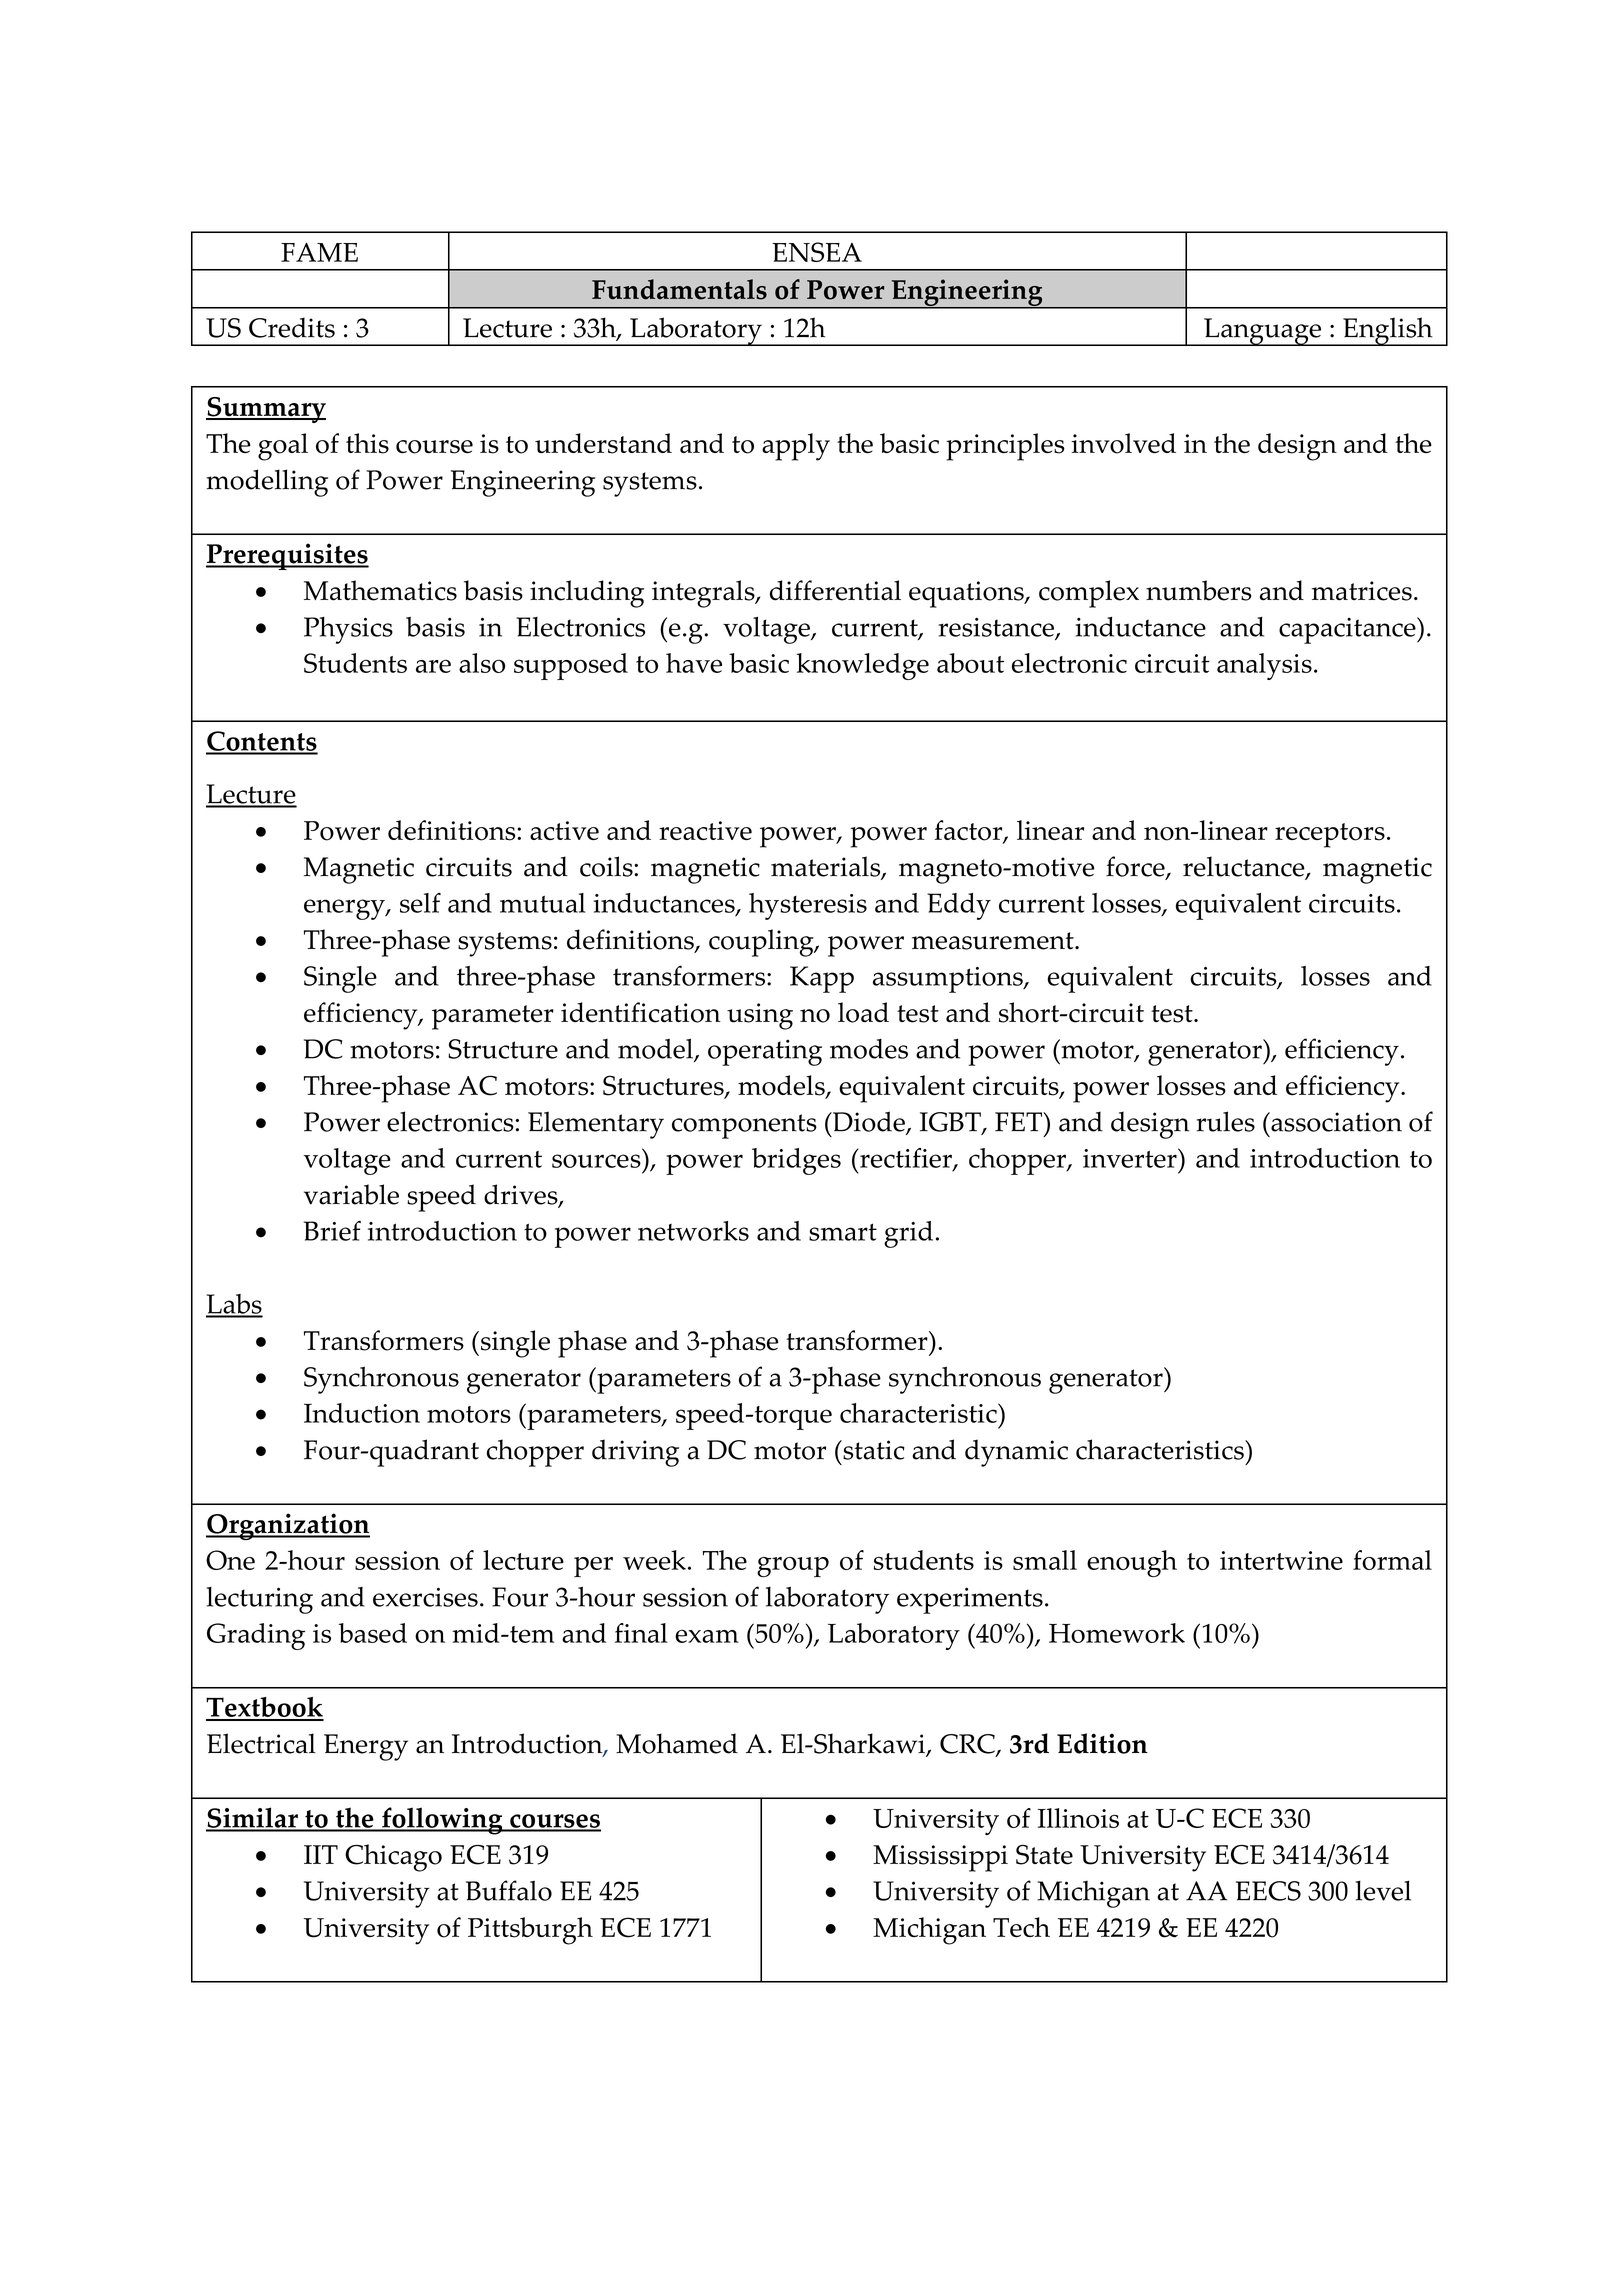 The image size is (1607, 2274). Describe the element at coordinates (1263, 332) in the document. I see `Language` at that location.
